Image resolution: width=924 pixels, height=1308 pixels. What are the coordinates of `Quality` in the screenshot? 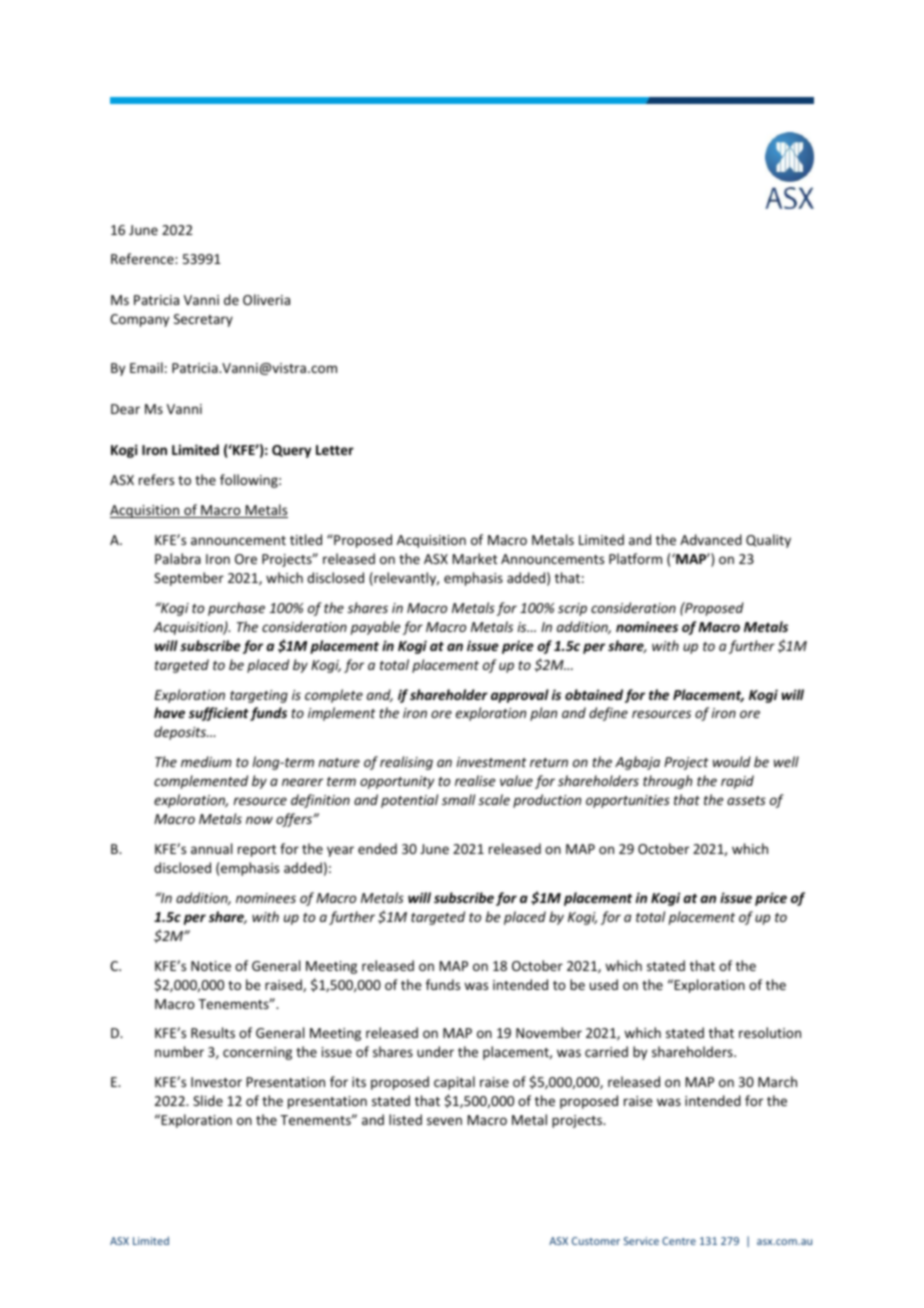 It's located at (768, 541).
